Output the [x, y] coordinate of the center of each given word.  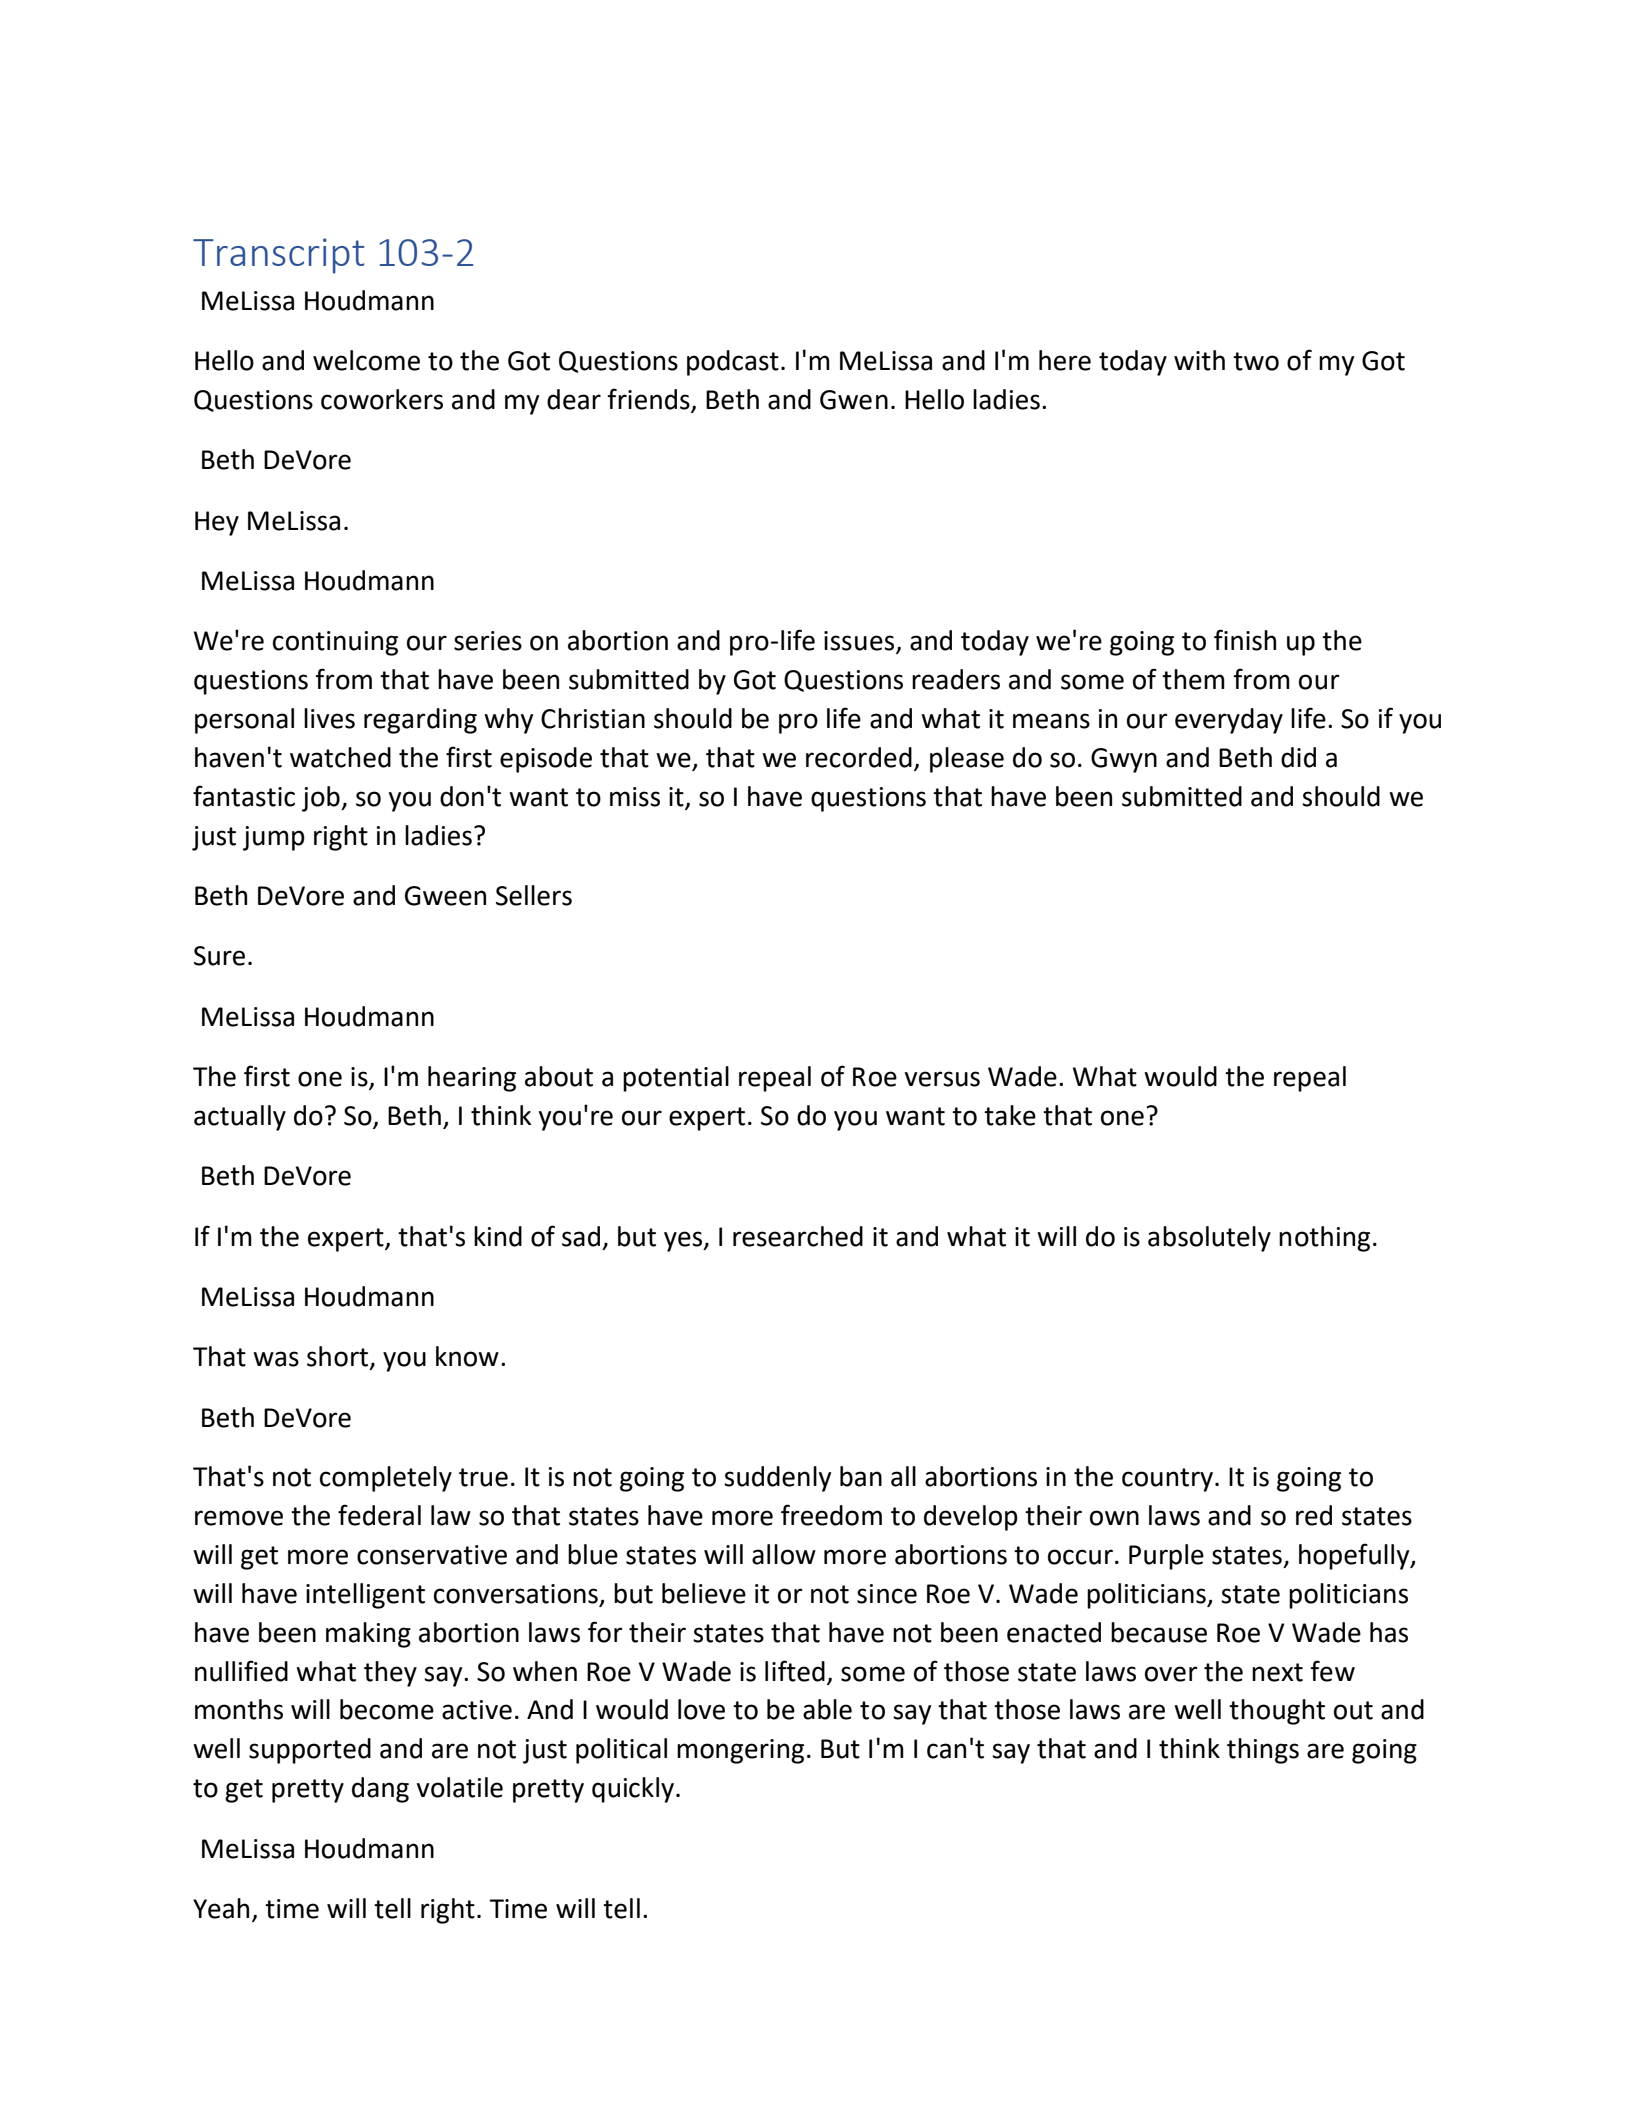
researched [798, 1236]
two [1256, 361]
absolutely [1209, 1239]
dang [380, 1790]
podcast [733, 363]
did [1298, 757]
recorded [859, 757]
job [322, 799]
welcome [366, 360]
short [339, 1357]
